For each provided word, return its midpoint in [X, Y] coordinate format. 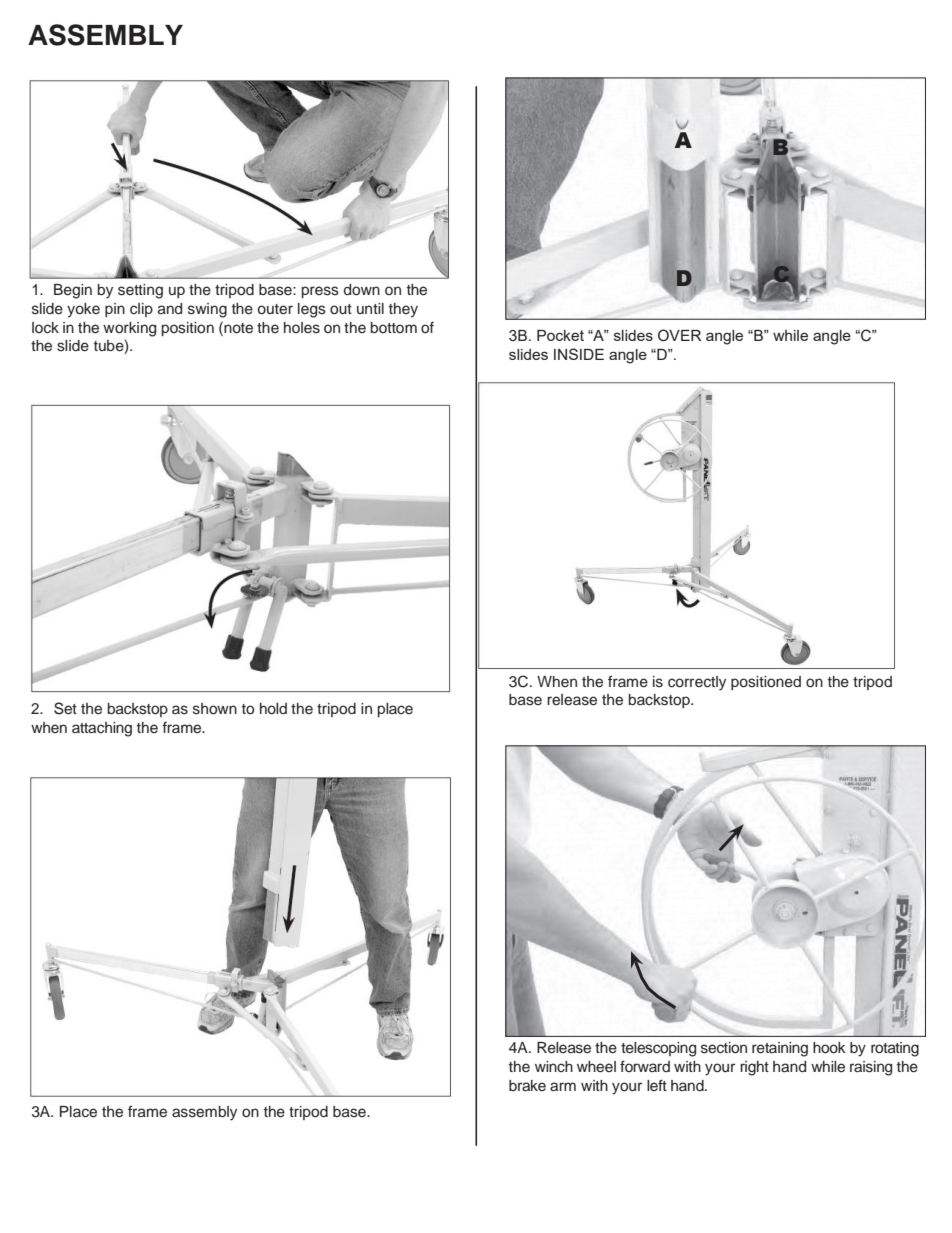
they [403, 310]
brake [527, 1085]
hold [273, 708]
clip [141, 310]
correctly [697, 683]
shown [215, 709]
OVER [679, 335]
